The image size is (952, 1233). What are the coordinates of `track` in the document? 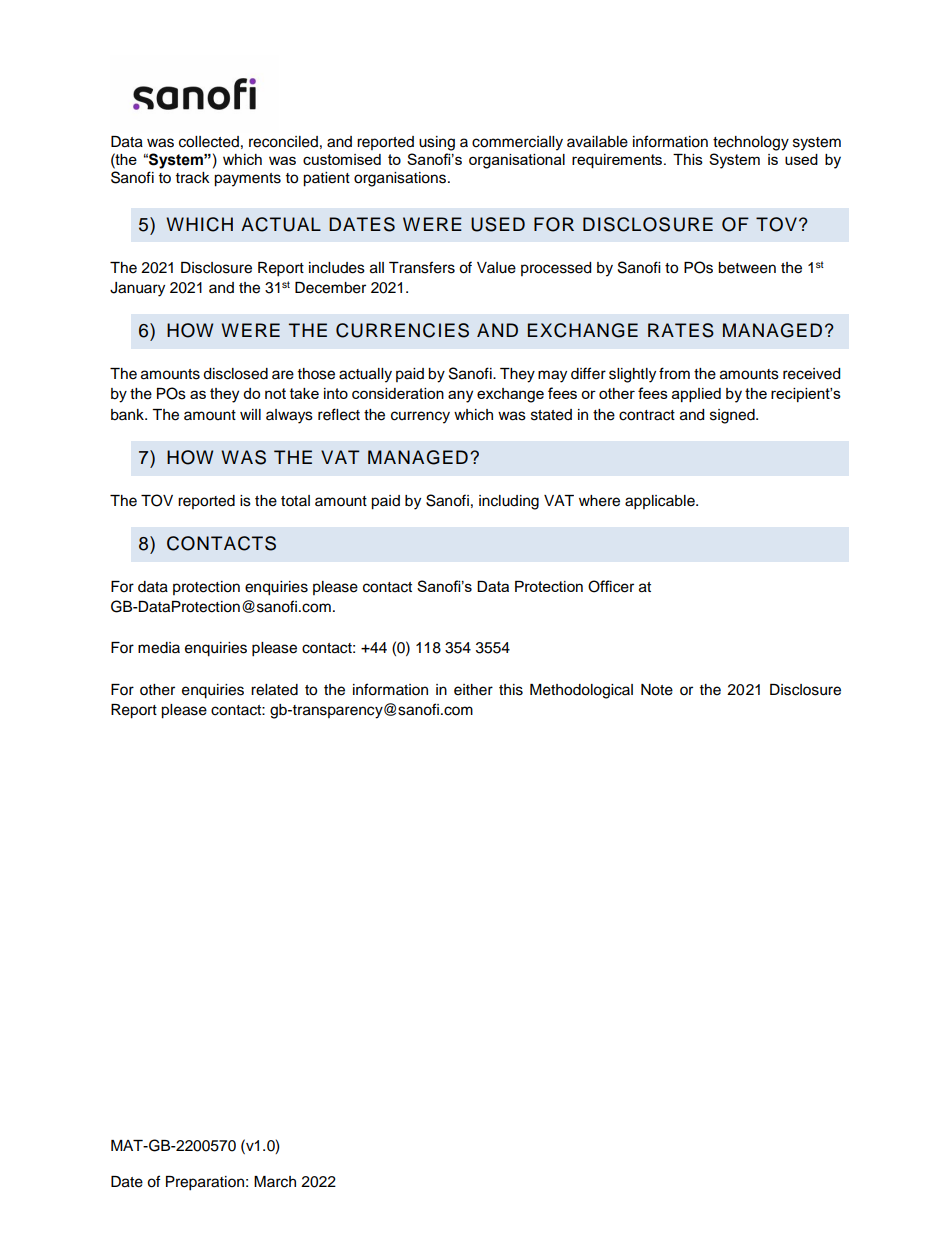 It's located at (193, 178).
